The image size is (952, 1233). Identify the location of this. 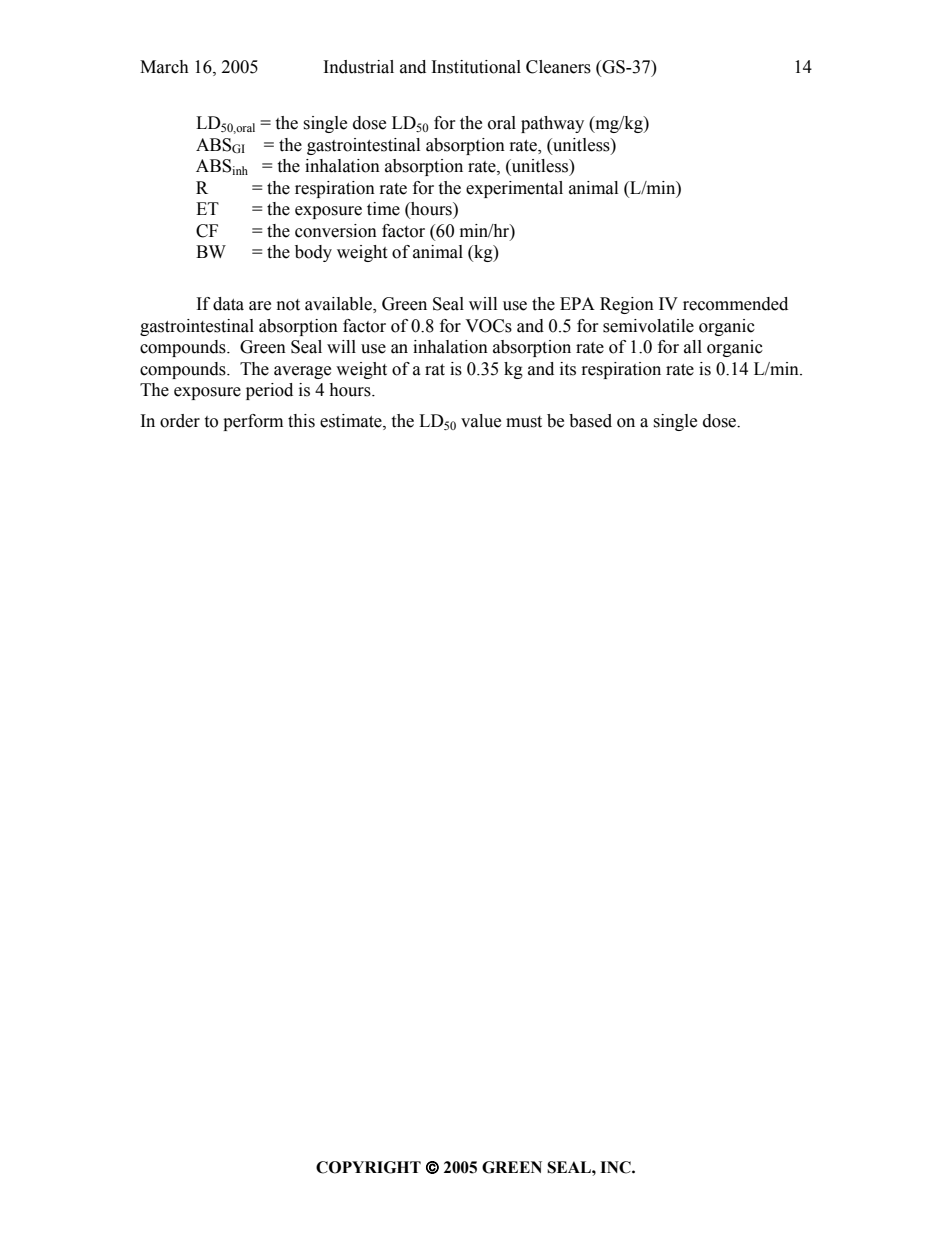
(301, 421).
